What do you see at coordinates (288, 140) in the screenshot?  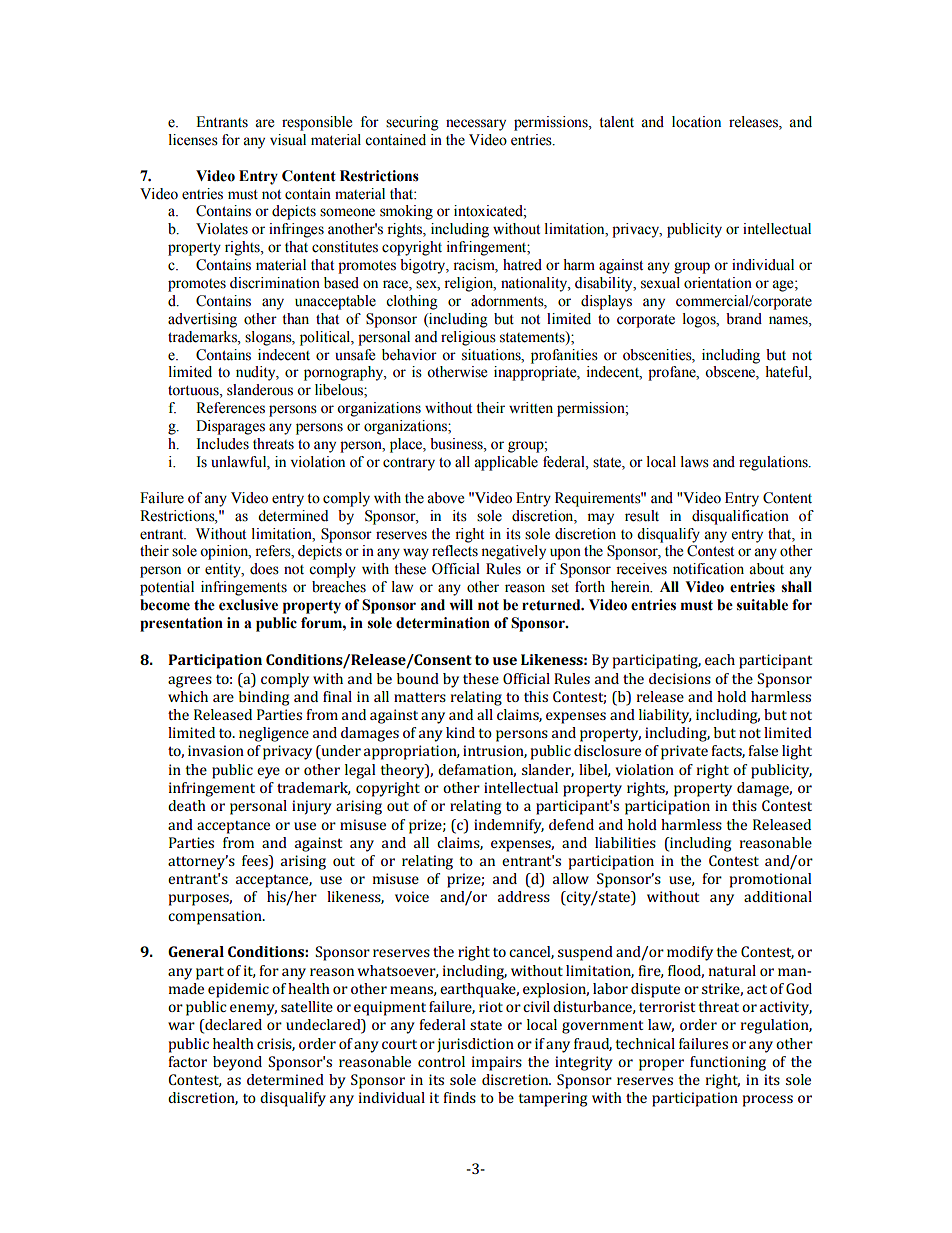 I see `visual` at bounding box center [288, 140].
